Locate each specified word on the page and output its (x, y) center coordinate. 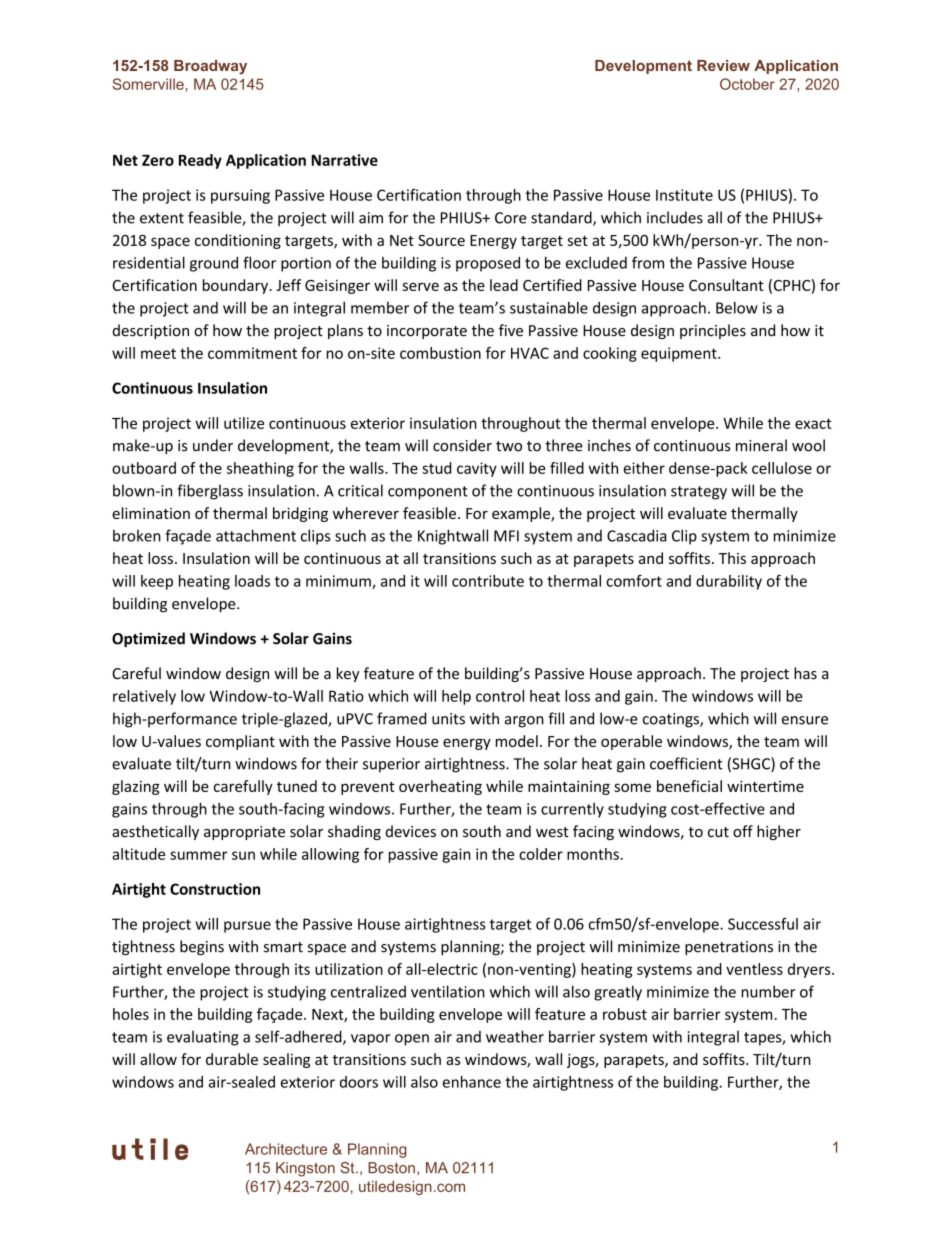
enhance (472, 1082)
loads (252, 581)
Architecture (286, 1149)
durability (729, 582)
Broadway (210, 67)
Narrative (344, 160)
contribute (488, 581)
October (747, 84)
